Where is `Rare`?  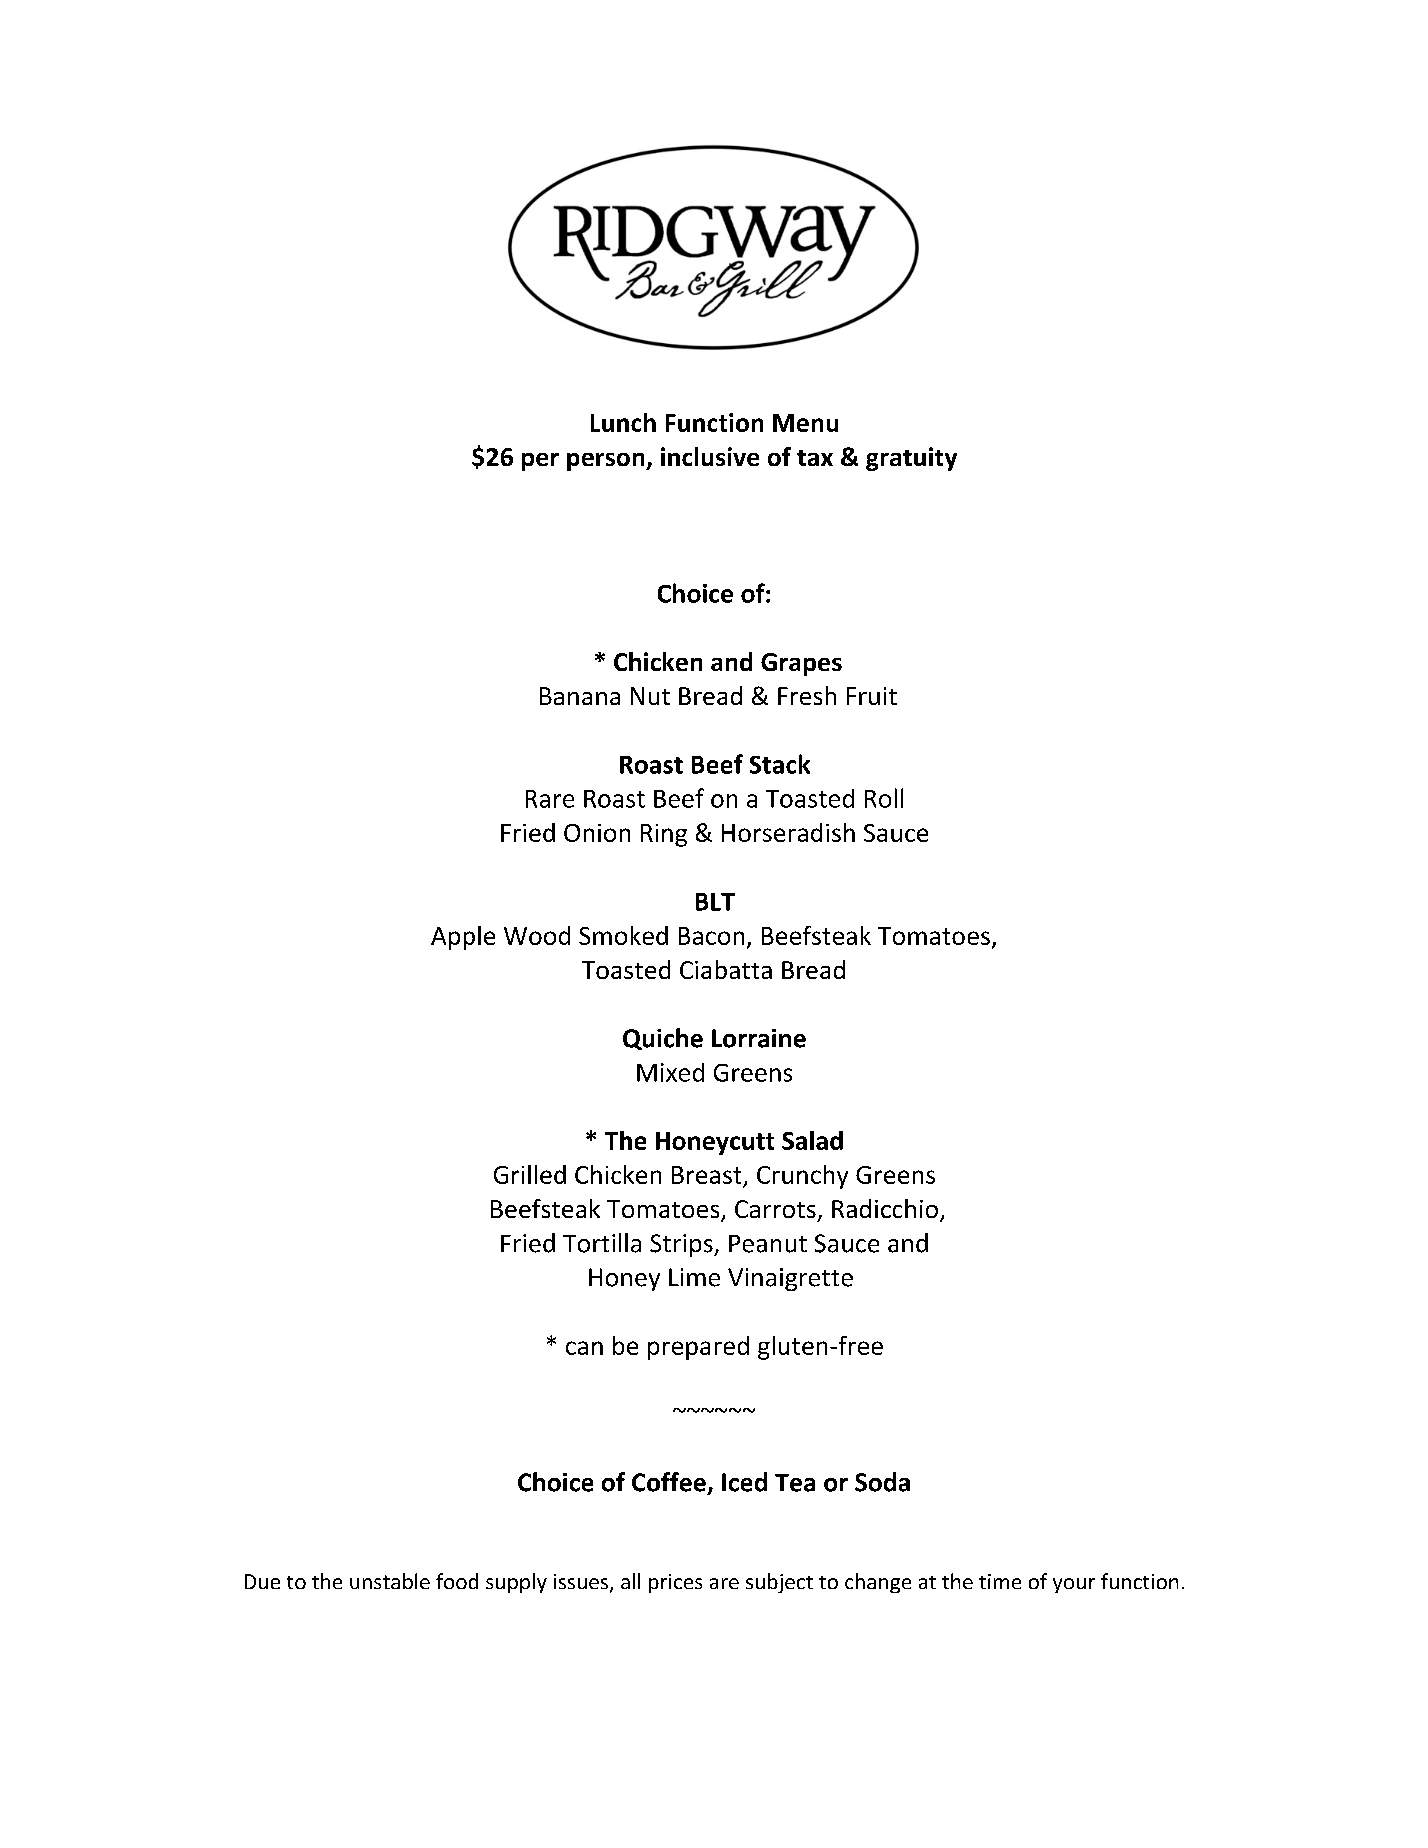
Rare is located at coordinates (550, 799).
